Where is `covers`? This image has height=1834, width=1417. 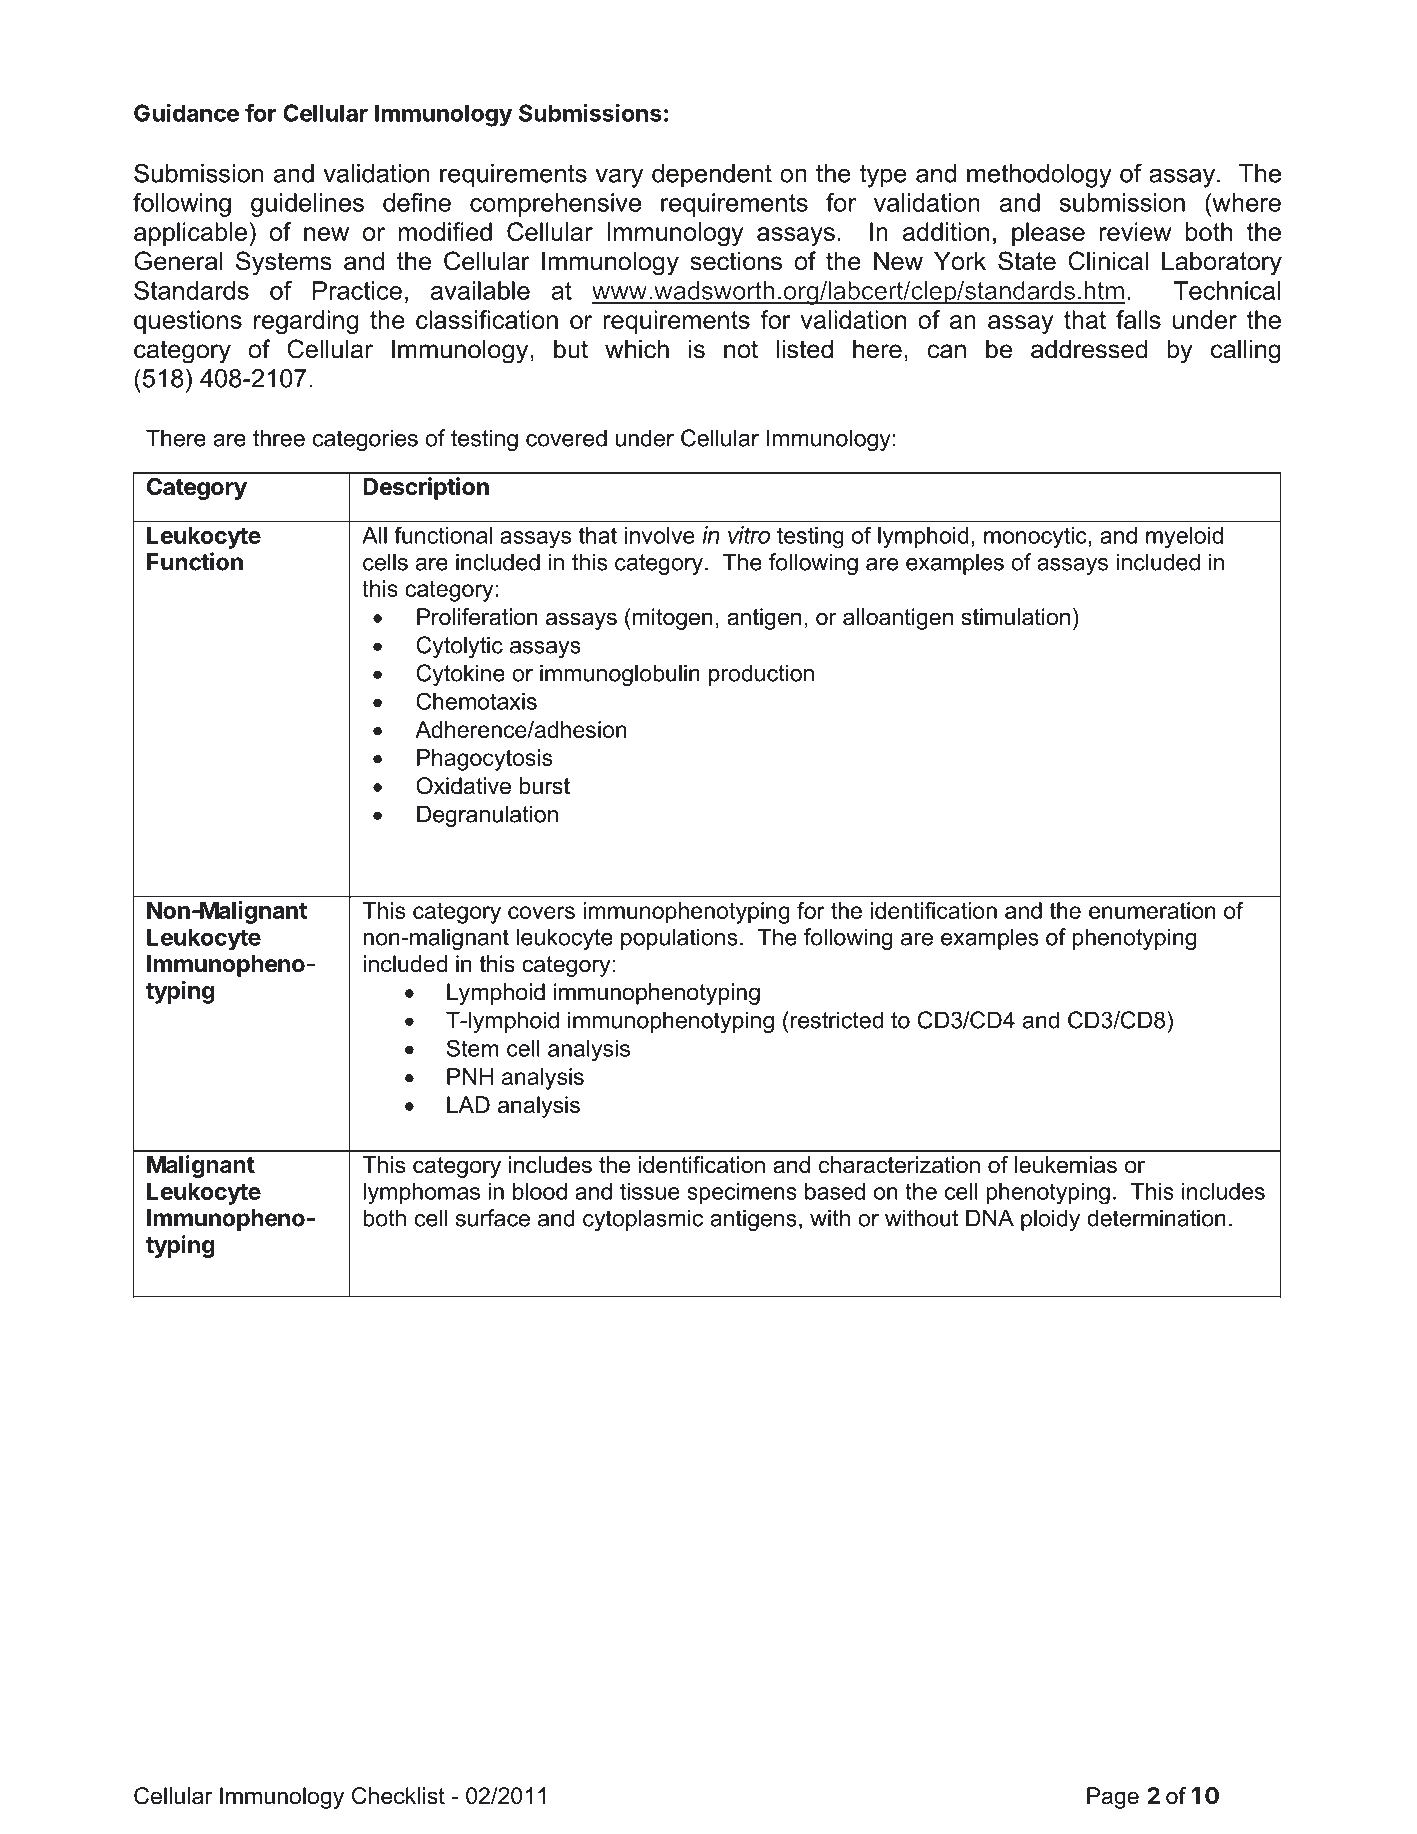 covers is located at coordinates (541, 912).
